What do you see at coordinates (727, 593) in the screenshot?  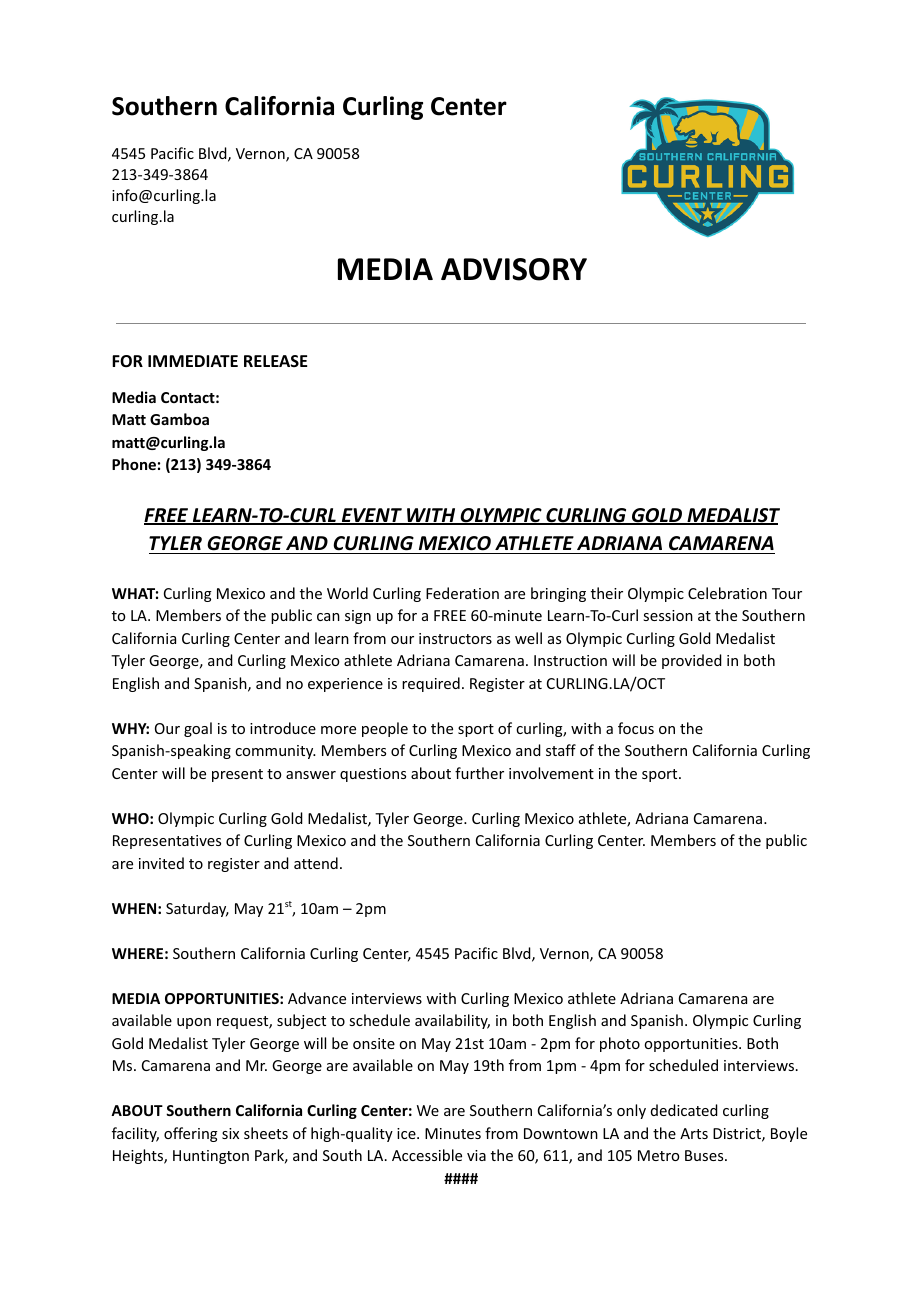 I see `Celebration` at bounding box center [727, 593].
